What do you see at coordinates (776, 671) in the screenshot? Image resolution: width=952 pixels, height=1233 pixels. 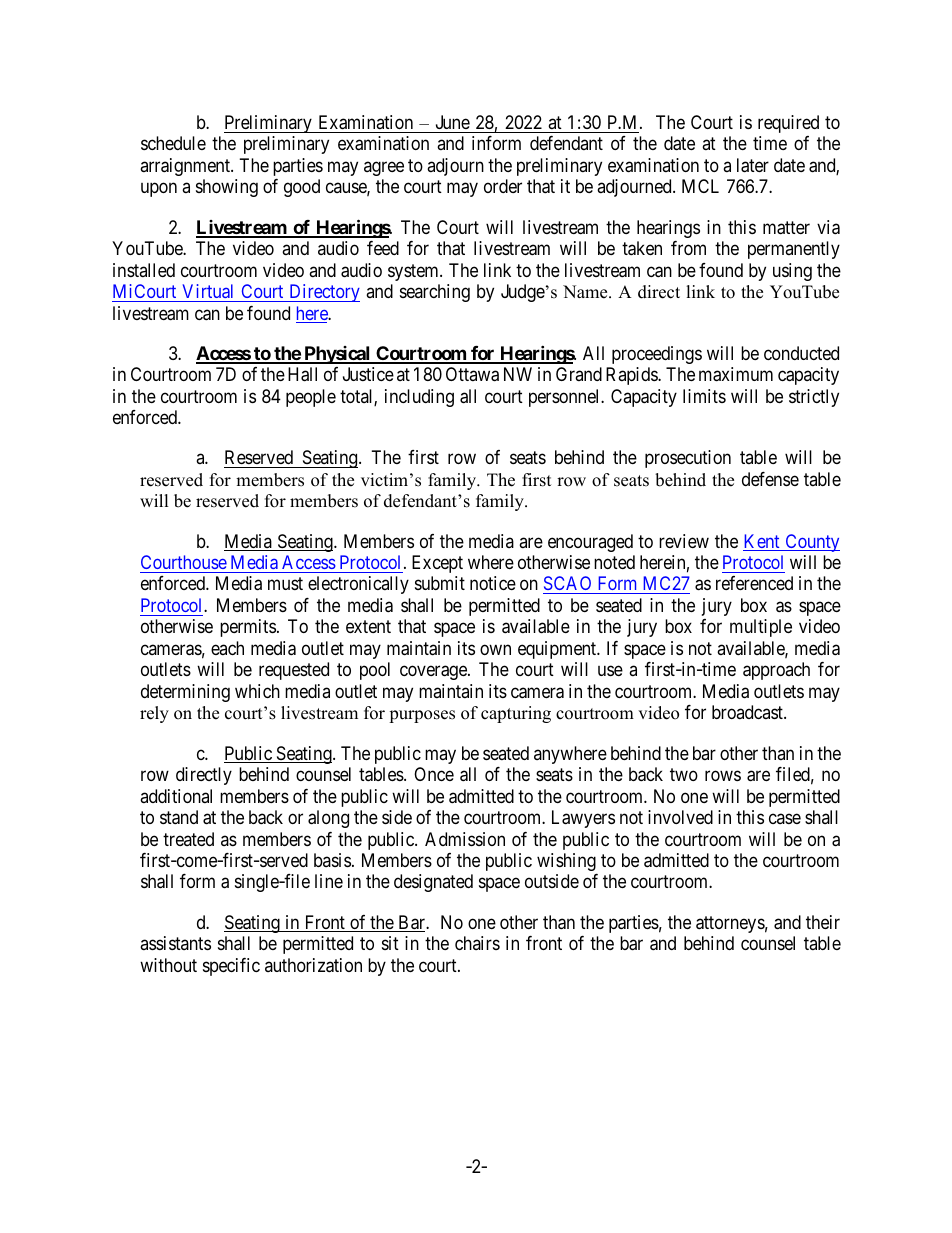 I see `approach` at bounding box center [776, 671].
